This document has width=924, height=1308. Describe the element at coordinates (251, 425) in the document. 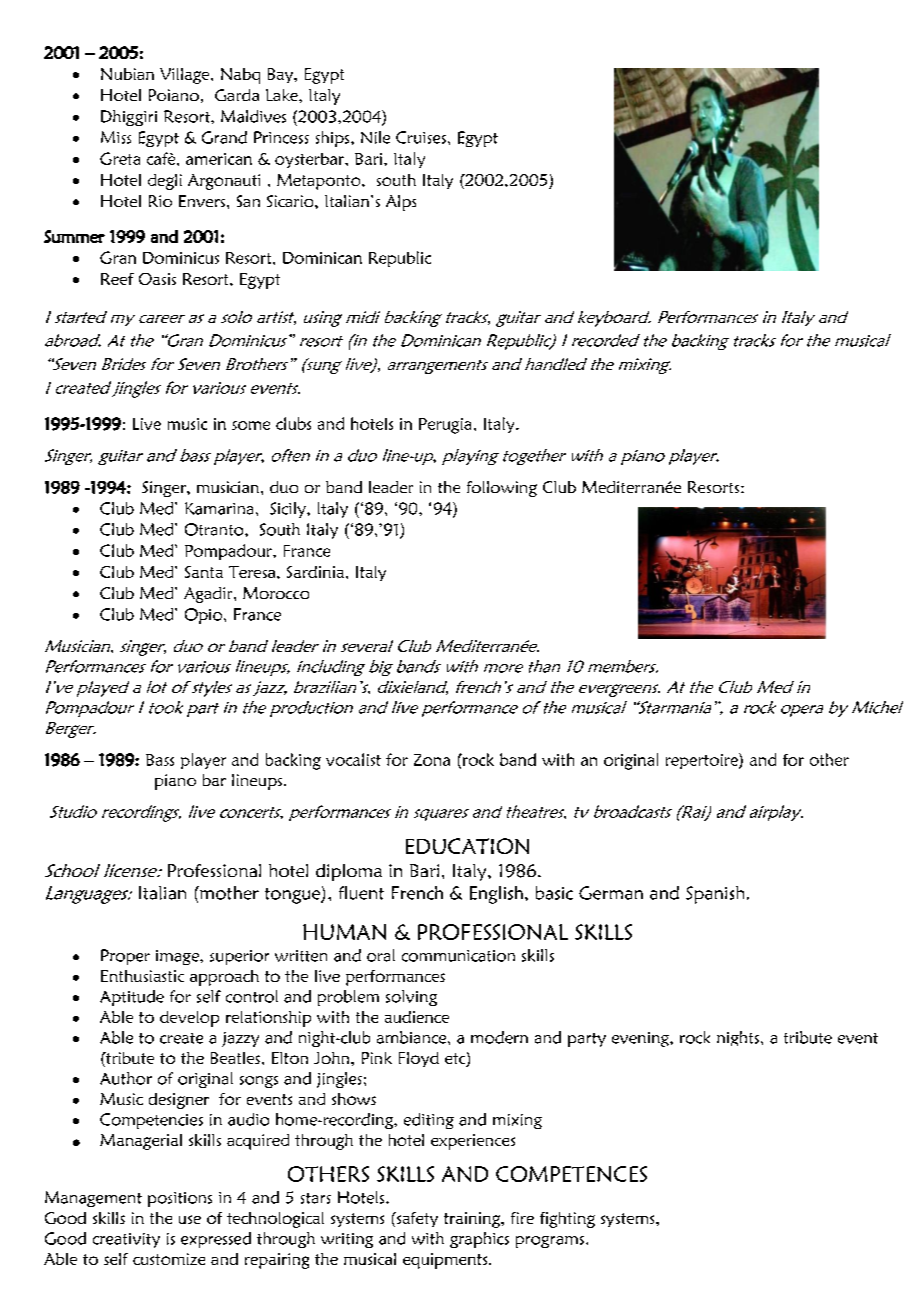

I see `some` at that location.
